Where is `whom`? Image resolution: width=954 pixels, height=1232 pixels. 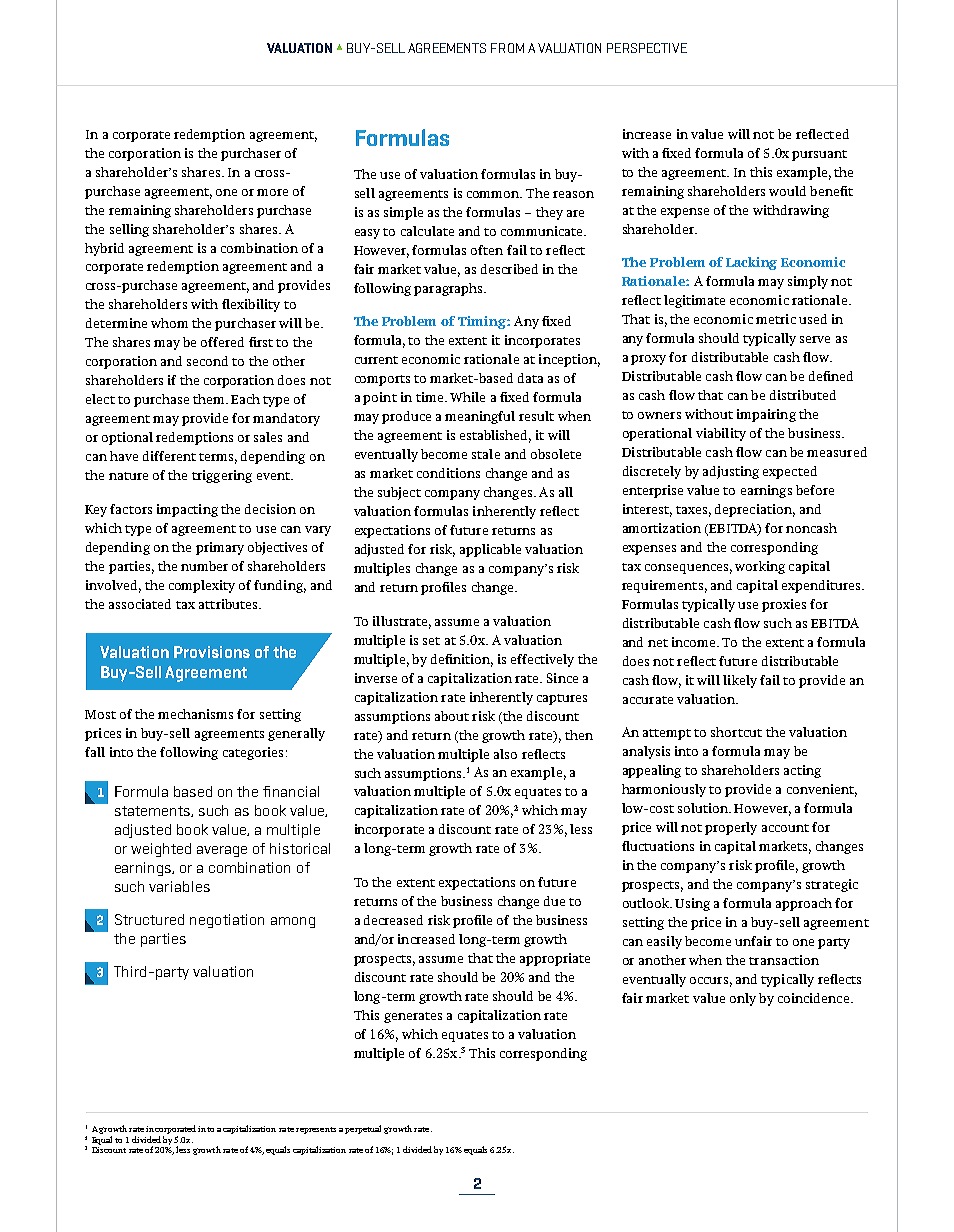
whom is located at coordinates (169, 323).
